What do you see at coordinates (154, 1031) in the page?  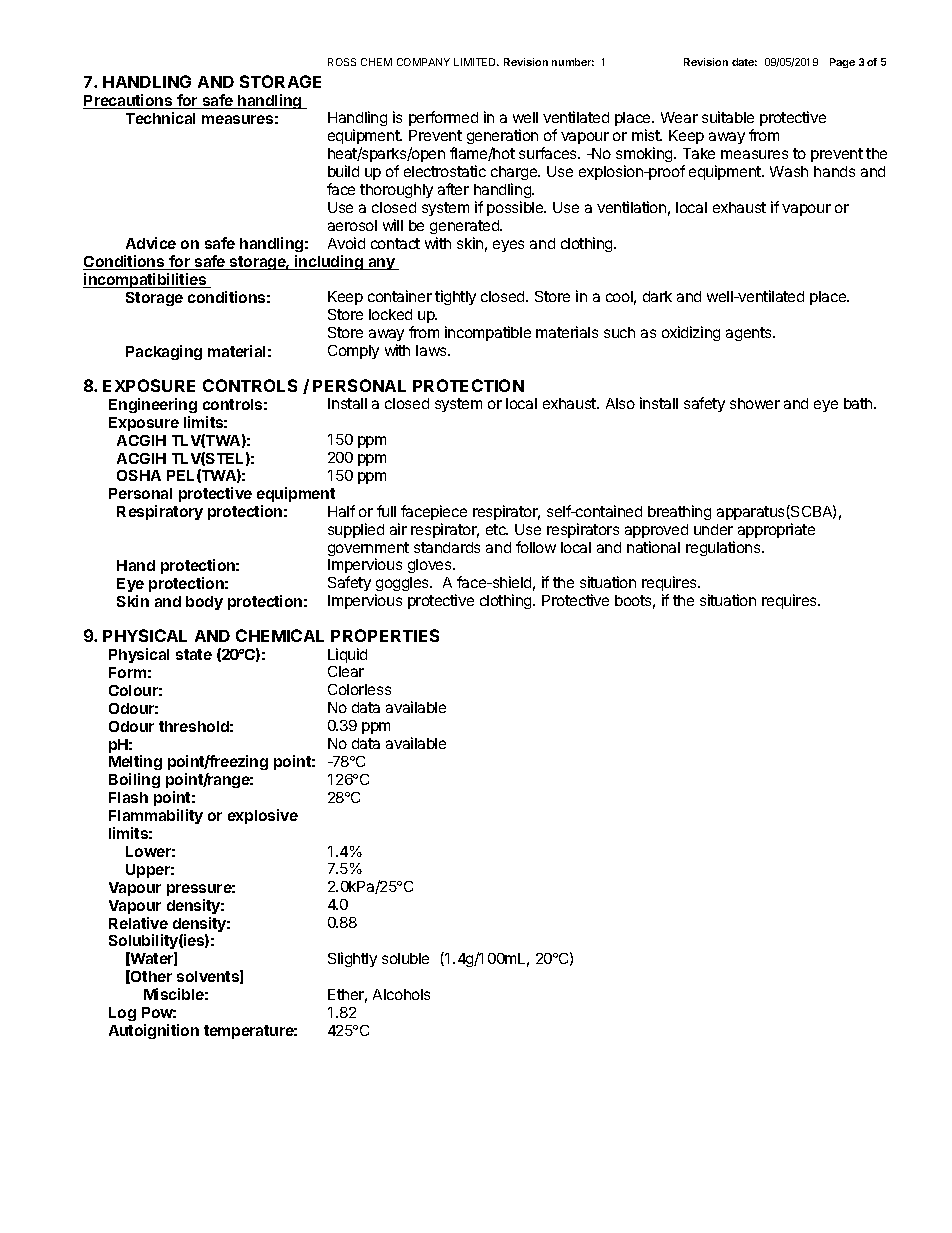 I see `Autoignition` at bounding box center [154, 1031].
